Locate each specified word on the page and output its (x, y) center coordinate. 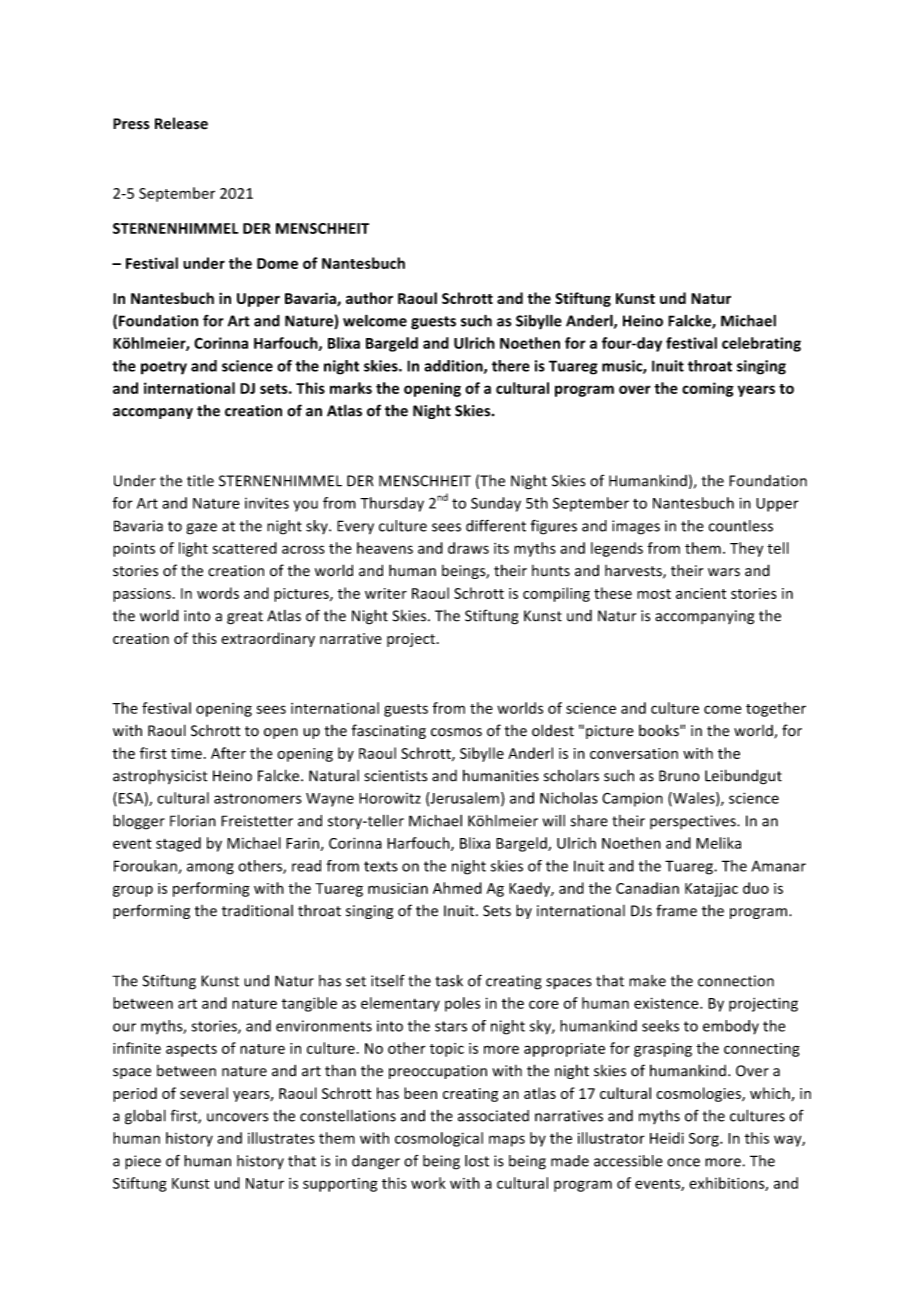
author (369, 298)
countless (740, 526)
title (200, 481)
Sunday (496, 504)
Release (181, 123)
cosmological (439, 1139)
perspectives (694, 822)
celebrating (761, 344)
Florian (193, 820)
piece (143, 1162)
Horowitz (390, 798)
